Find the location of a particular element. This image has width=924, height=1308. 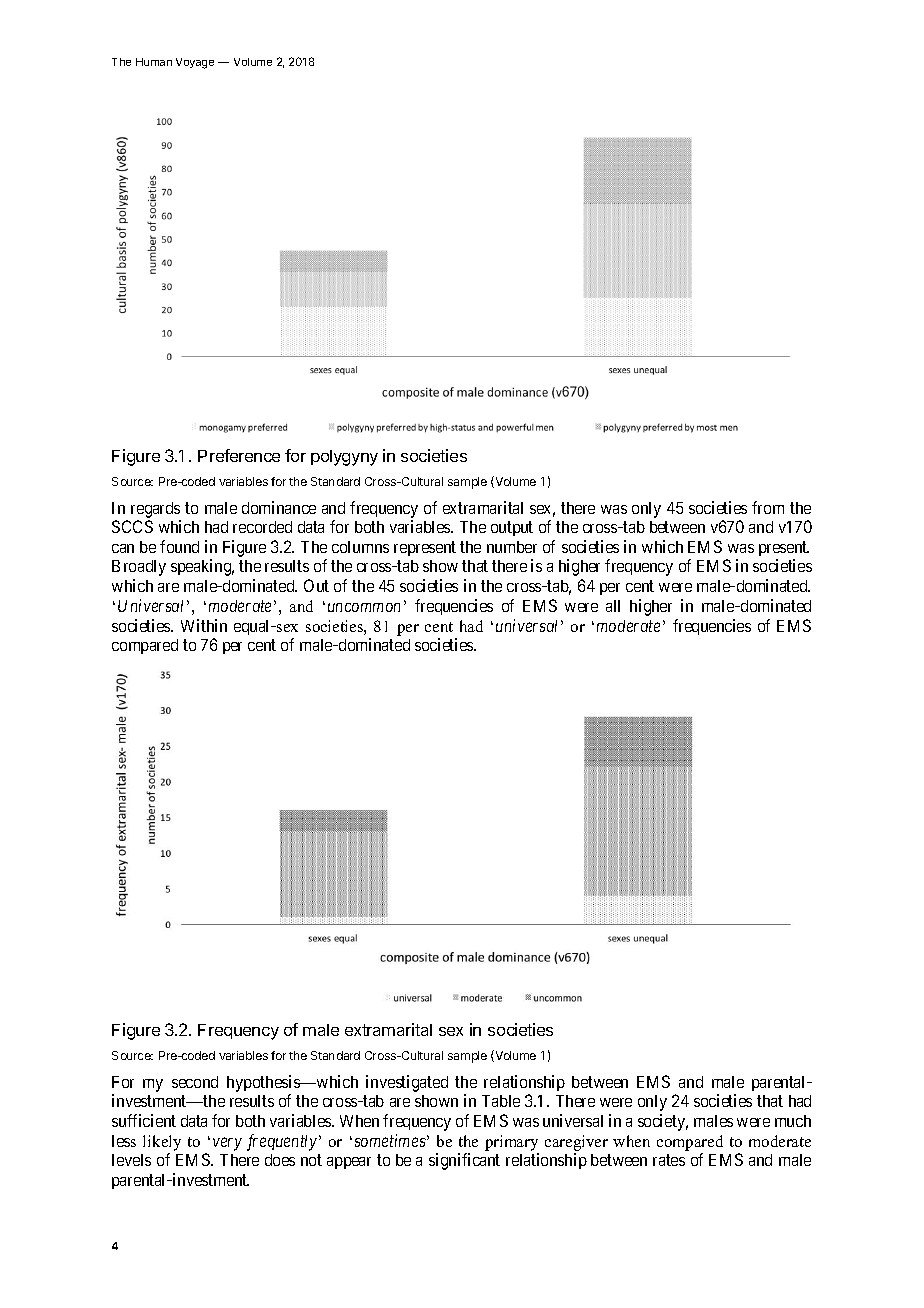

Voyage is located at coordinates (195, 63).
